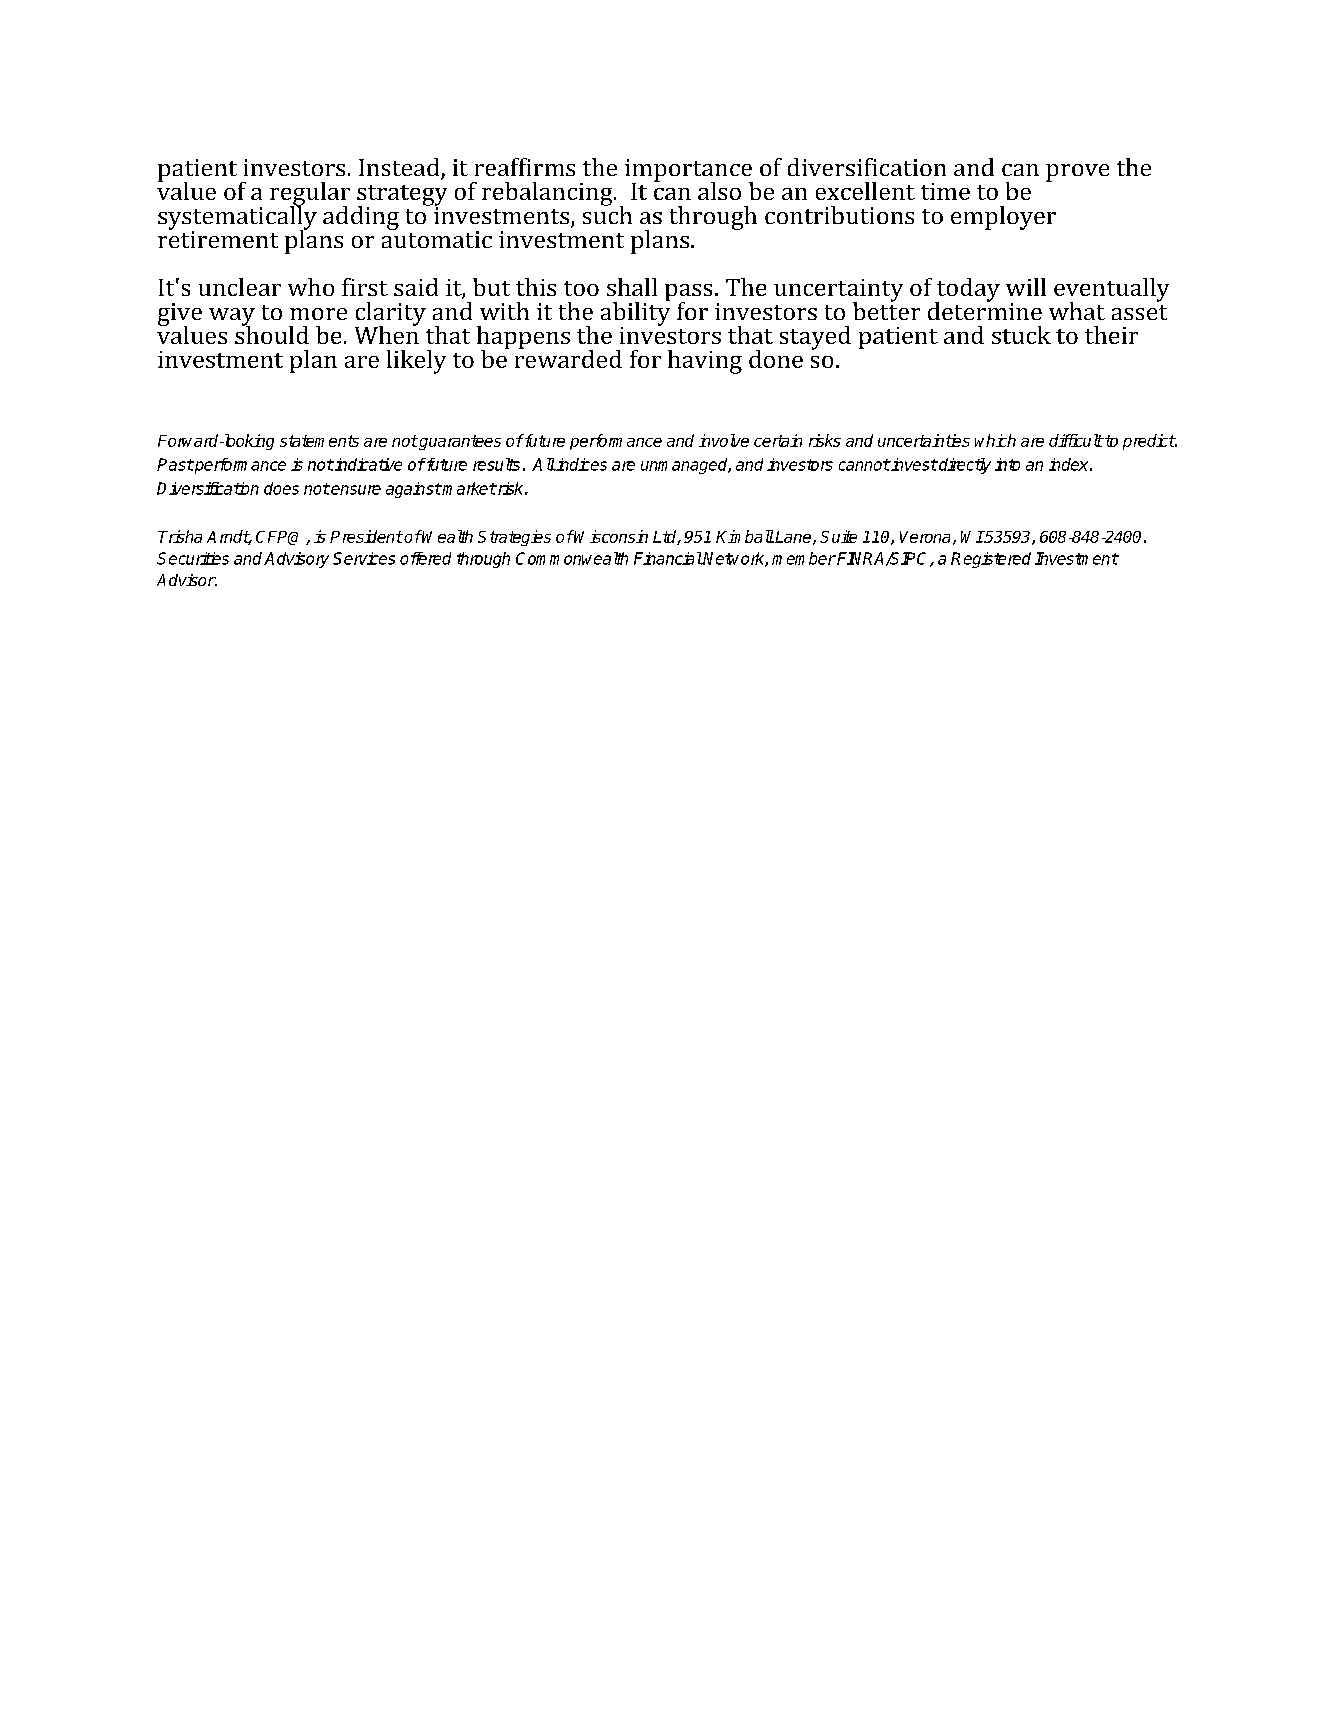  Describe the element at coordinates (991, 560) in the screenshot. I see `Registered` at that location.
